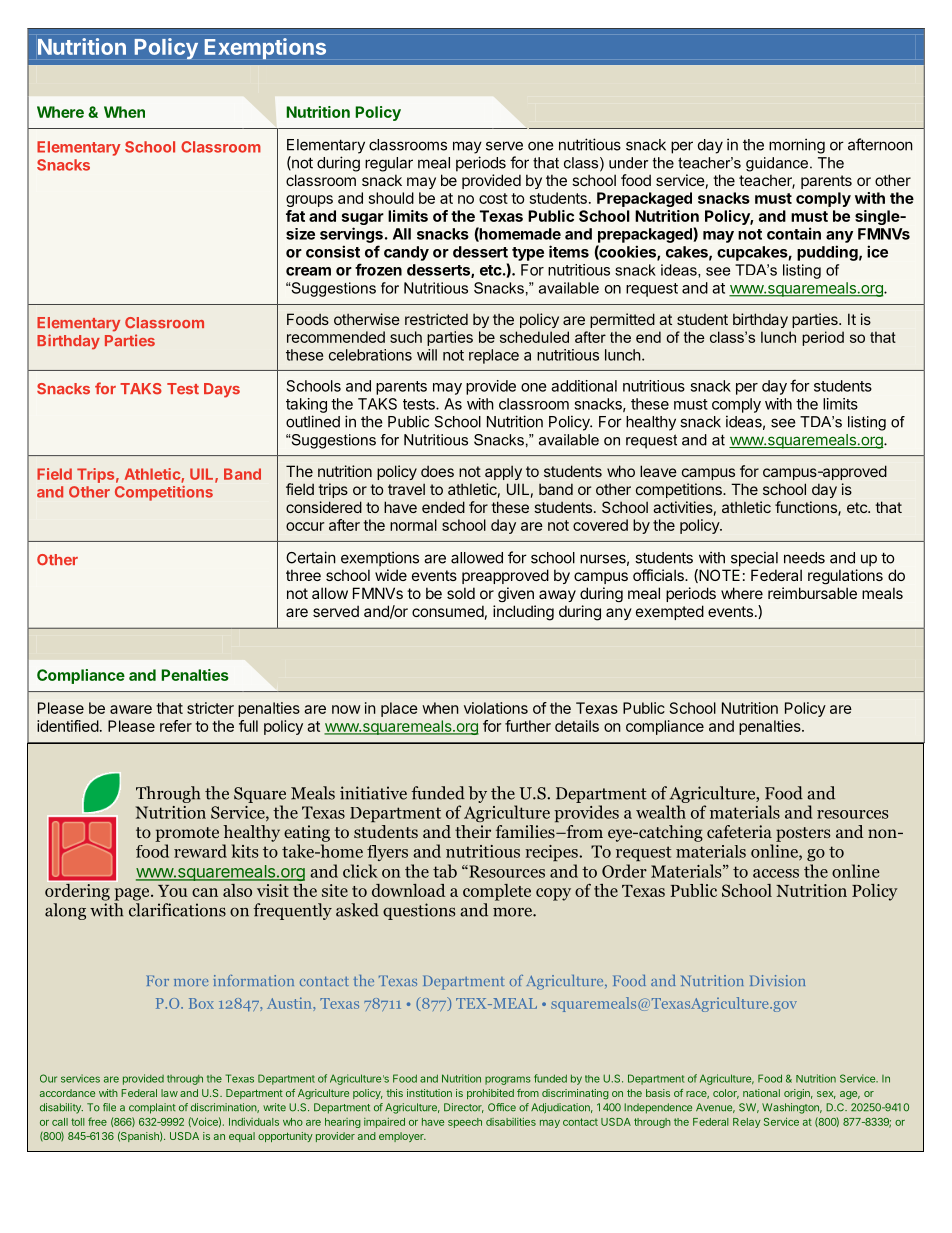  Describe the element at coordinates (658, 471) in the image. I see `leave` at that location.
